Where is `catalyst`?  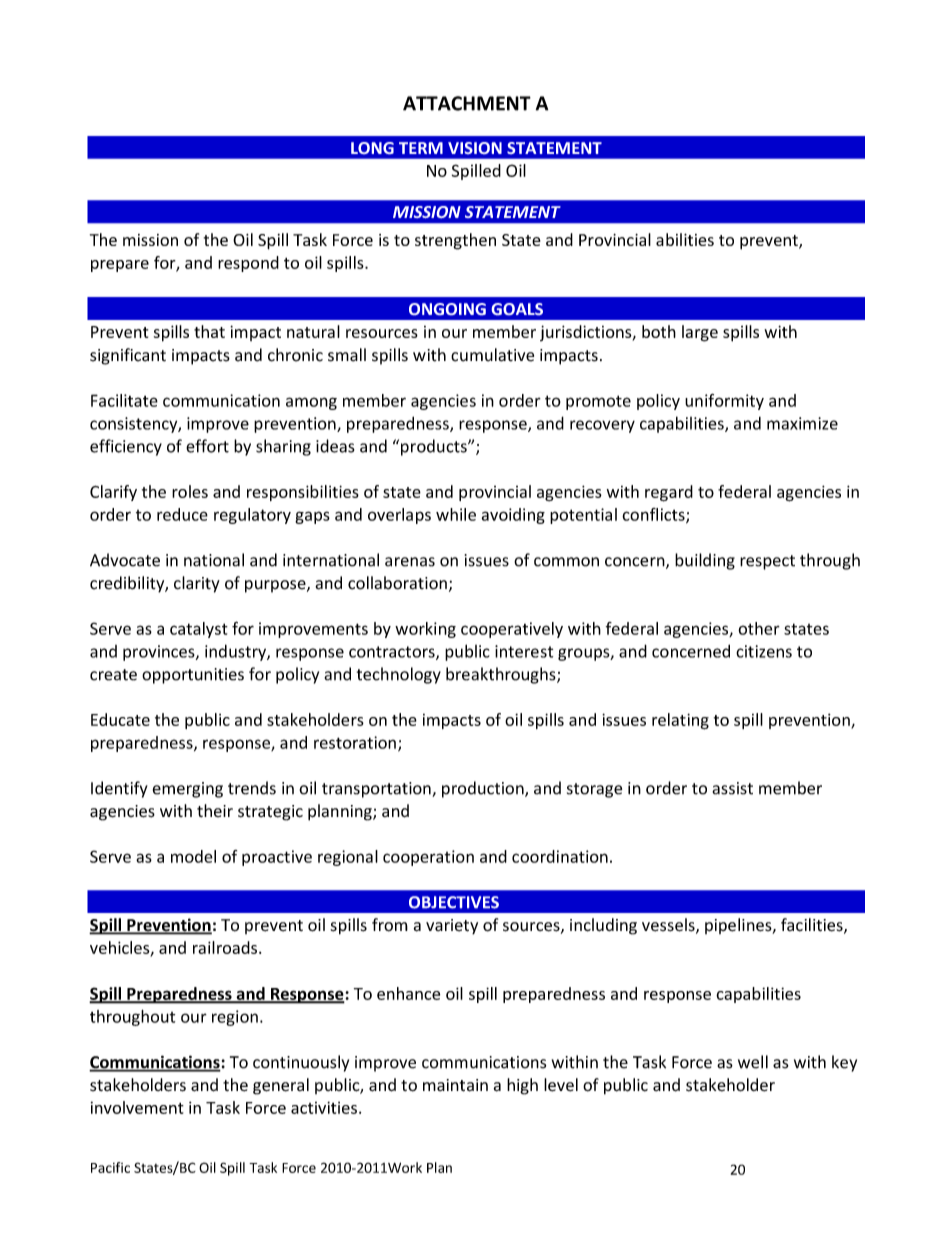 catalyst is located at coordinates (199, 630).
